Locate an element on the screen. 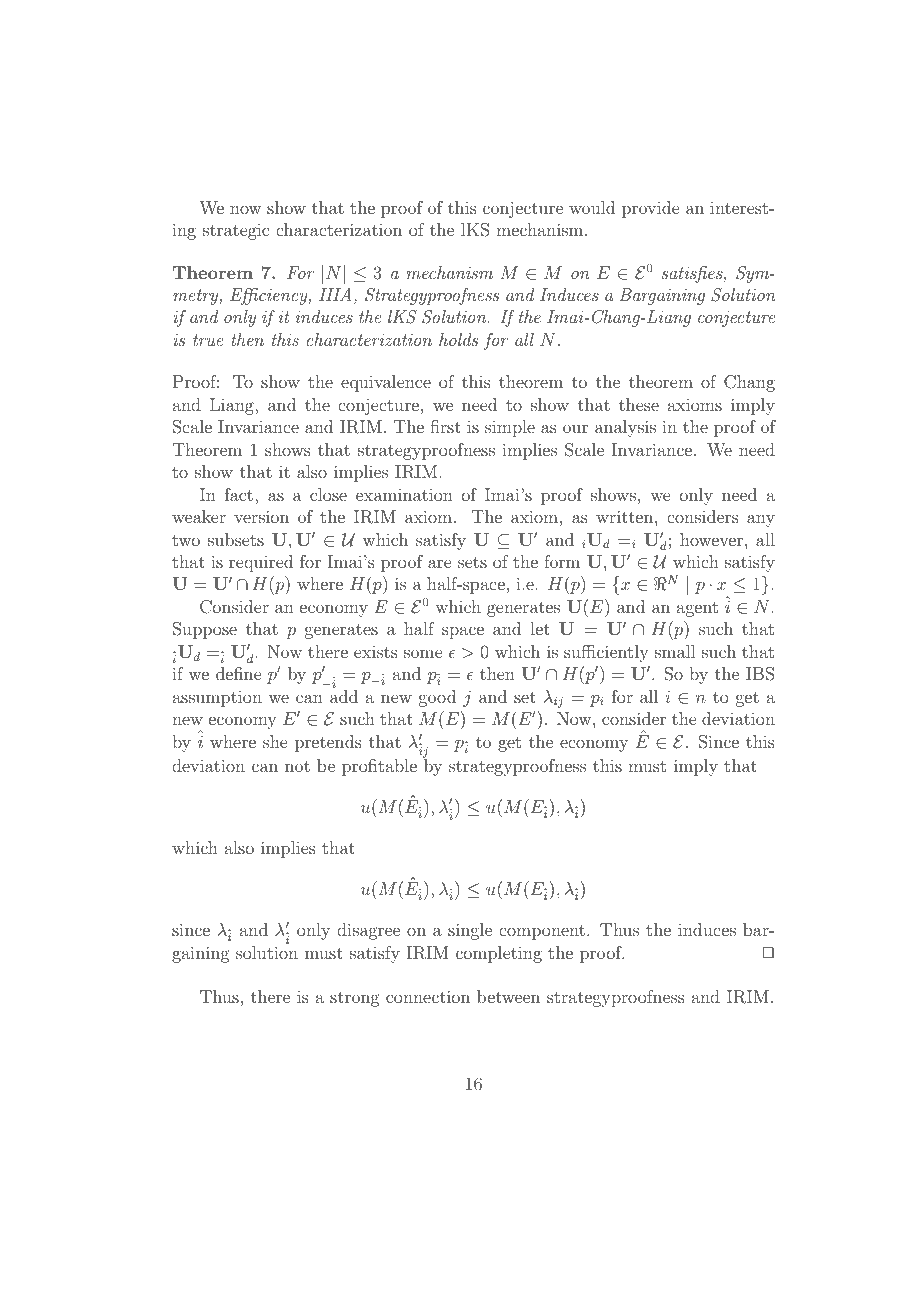 Image resolution: width=924 pixels, height=1308 pixels. strong is located at coordinates (355, 999).
